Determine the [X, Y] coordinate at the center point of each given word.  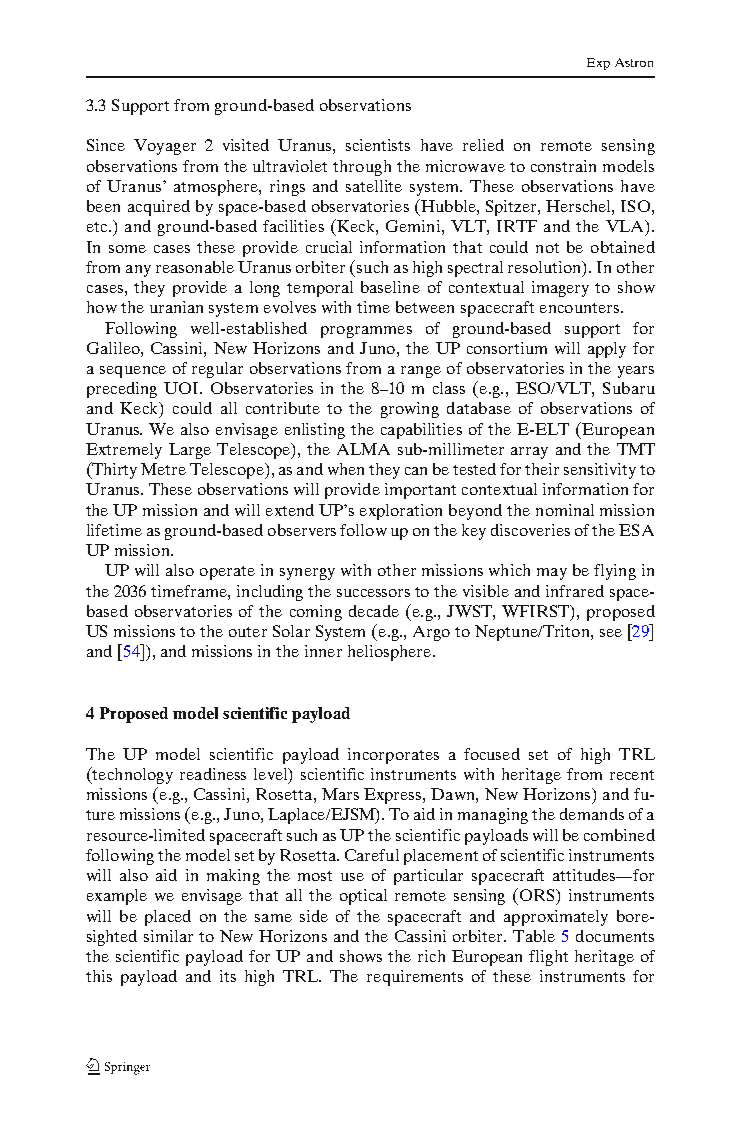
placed [168, 918]
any [138, 271]
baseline [390, 287]
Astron [634, 62]
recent [632, 775]
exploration [401, 512]
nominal [565, 510]
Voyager [165, 147]
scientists [378, 145]
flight [548, 958]
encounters [581, 308]
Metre [163, 469]
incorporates [393, 756]
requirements [415, 978]
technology [132, 775]
